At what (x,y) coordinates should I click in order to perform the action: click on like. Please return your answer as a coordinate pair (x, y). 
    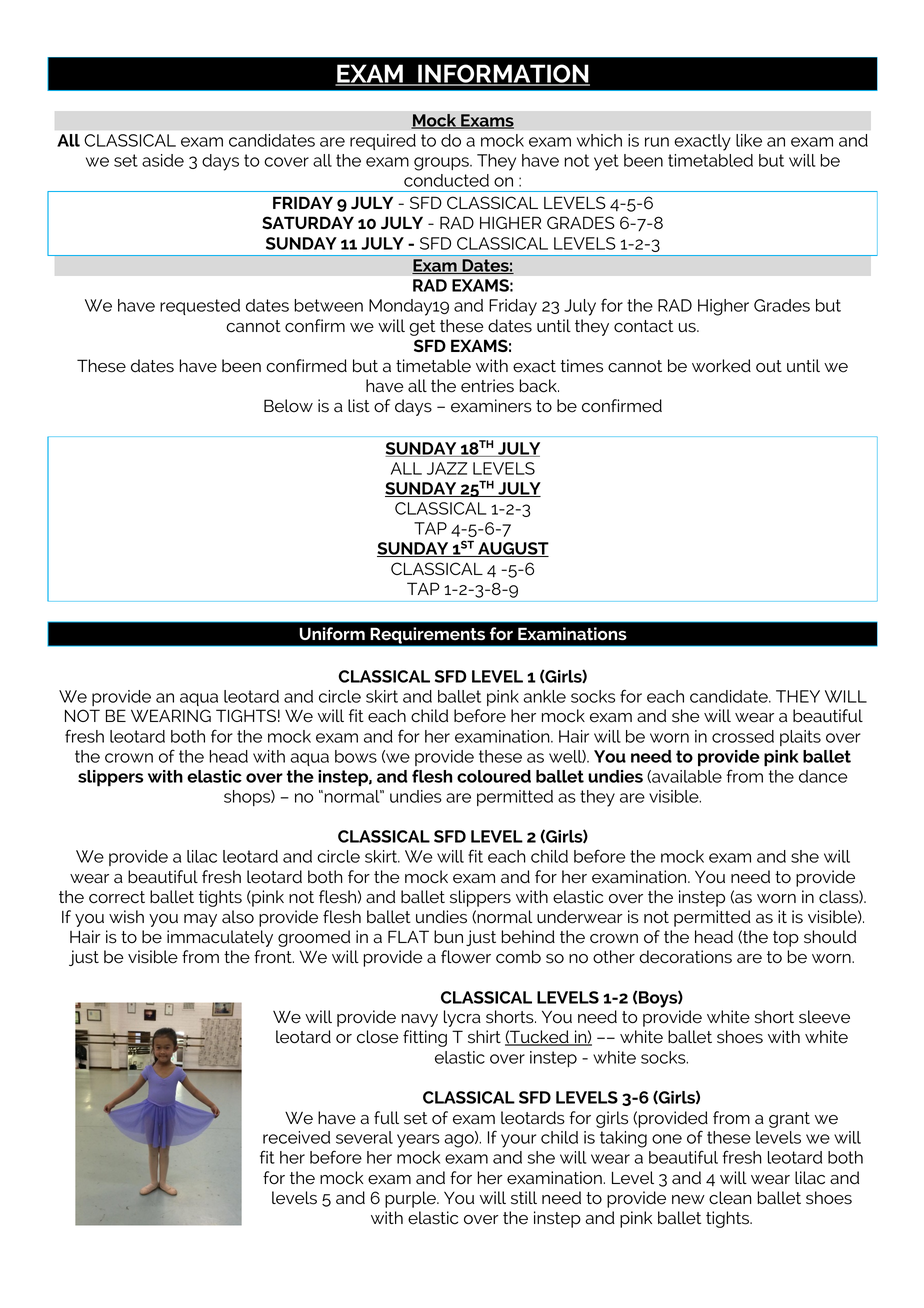
    Looking at the image, I should click on (749, 140).
